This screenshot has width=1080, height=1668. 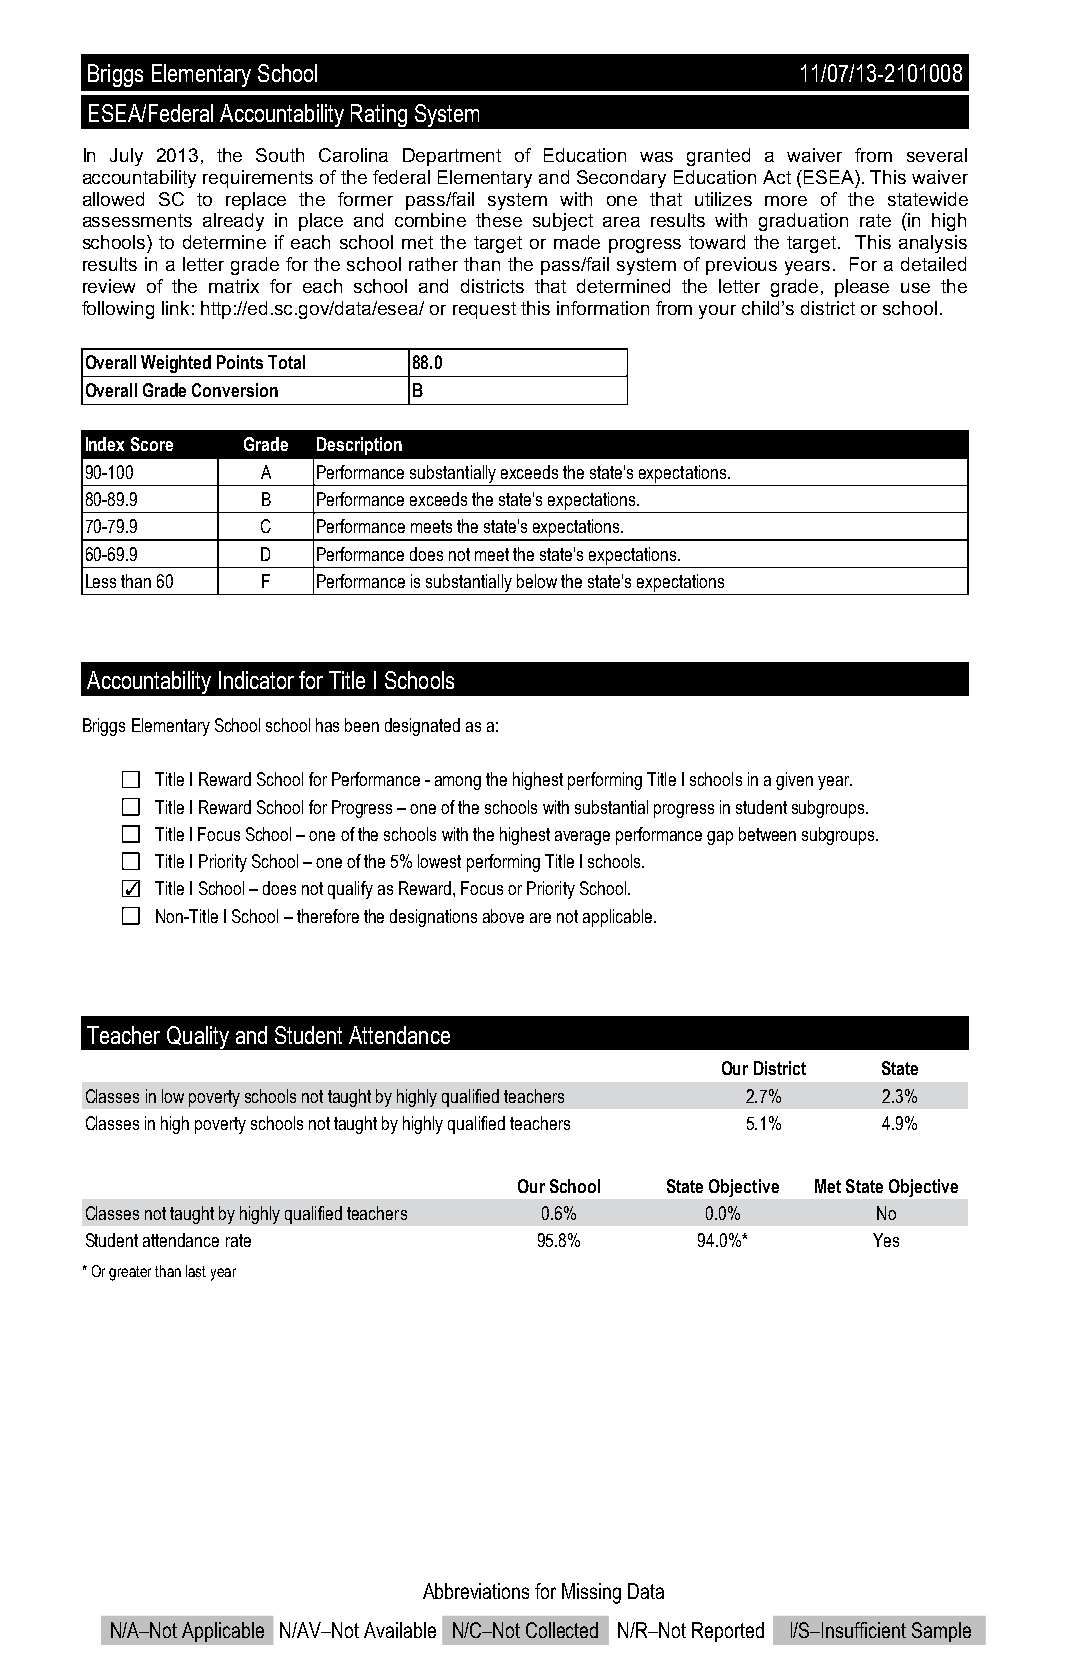 What do you see at coordinates (400, 1630) in the screenshot?
I see `Available` at bounding box center [400, 1630].
